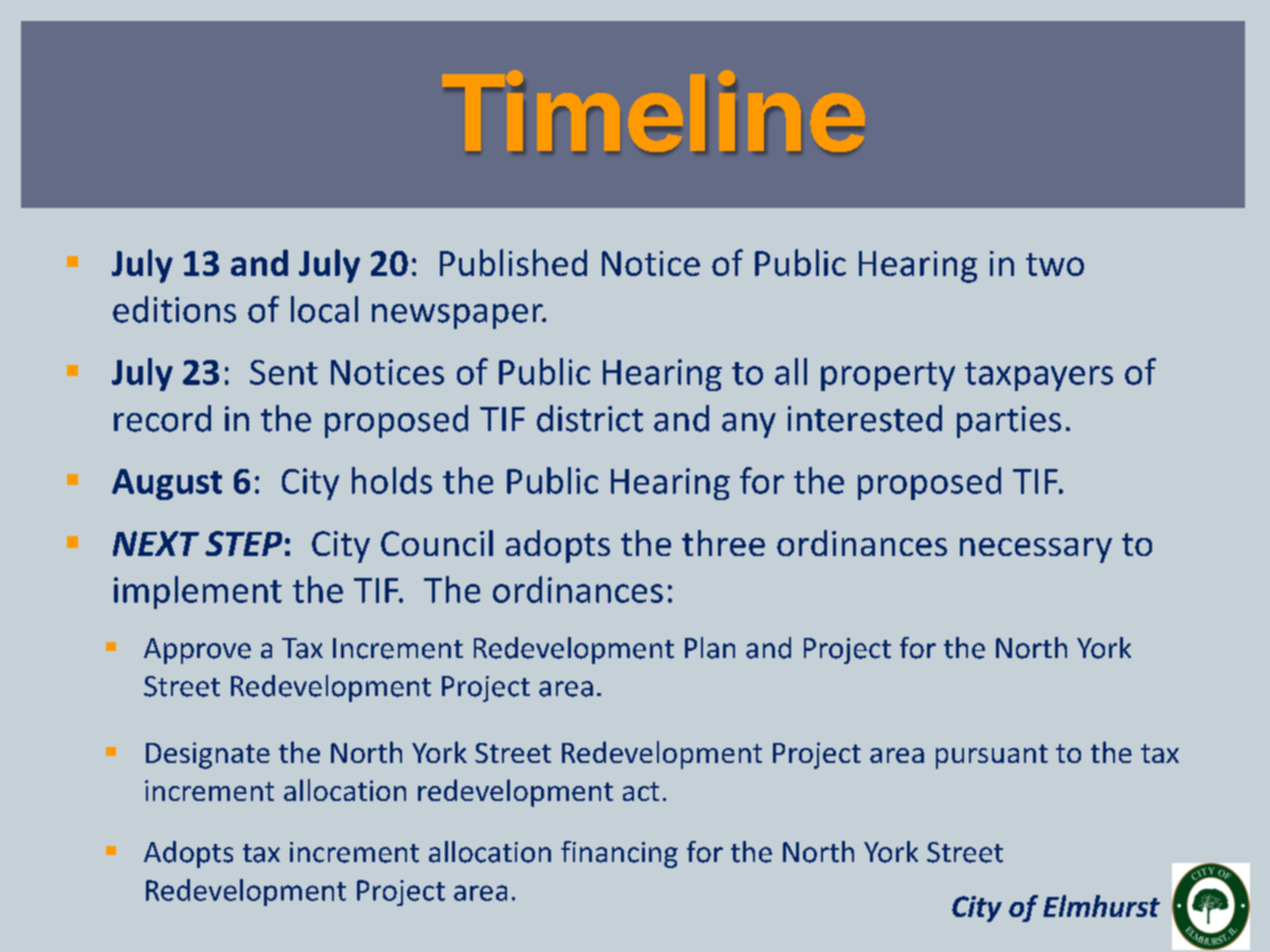 The image size is (1270, 952). I want to click on district, so click(590, 418).
